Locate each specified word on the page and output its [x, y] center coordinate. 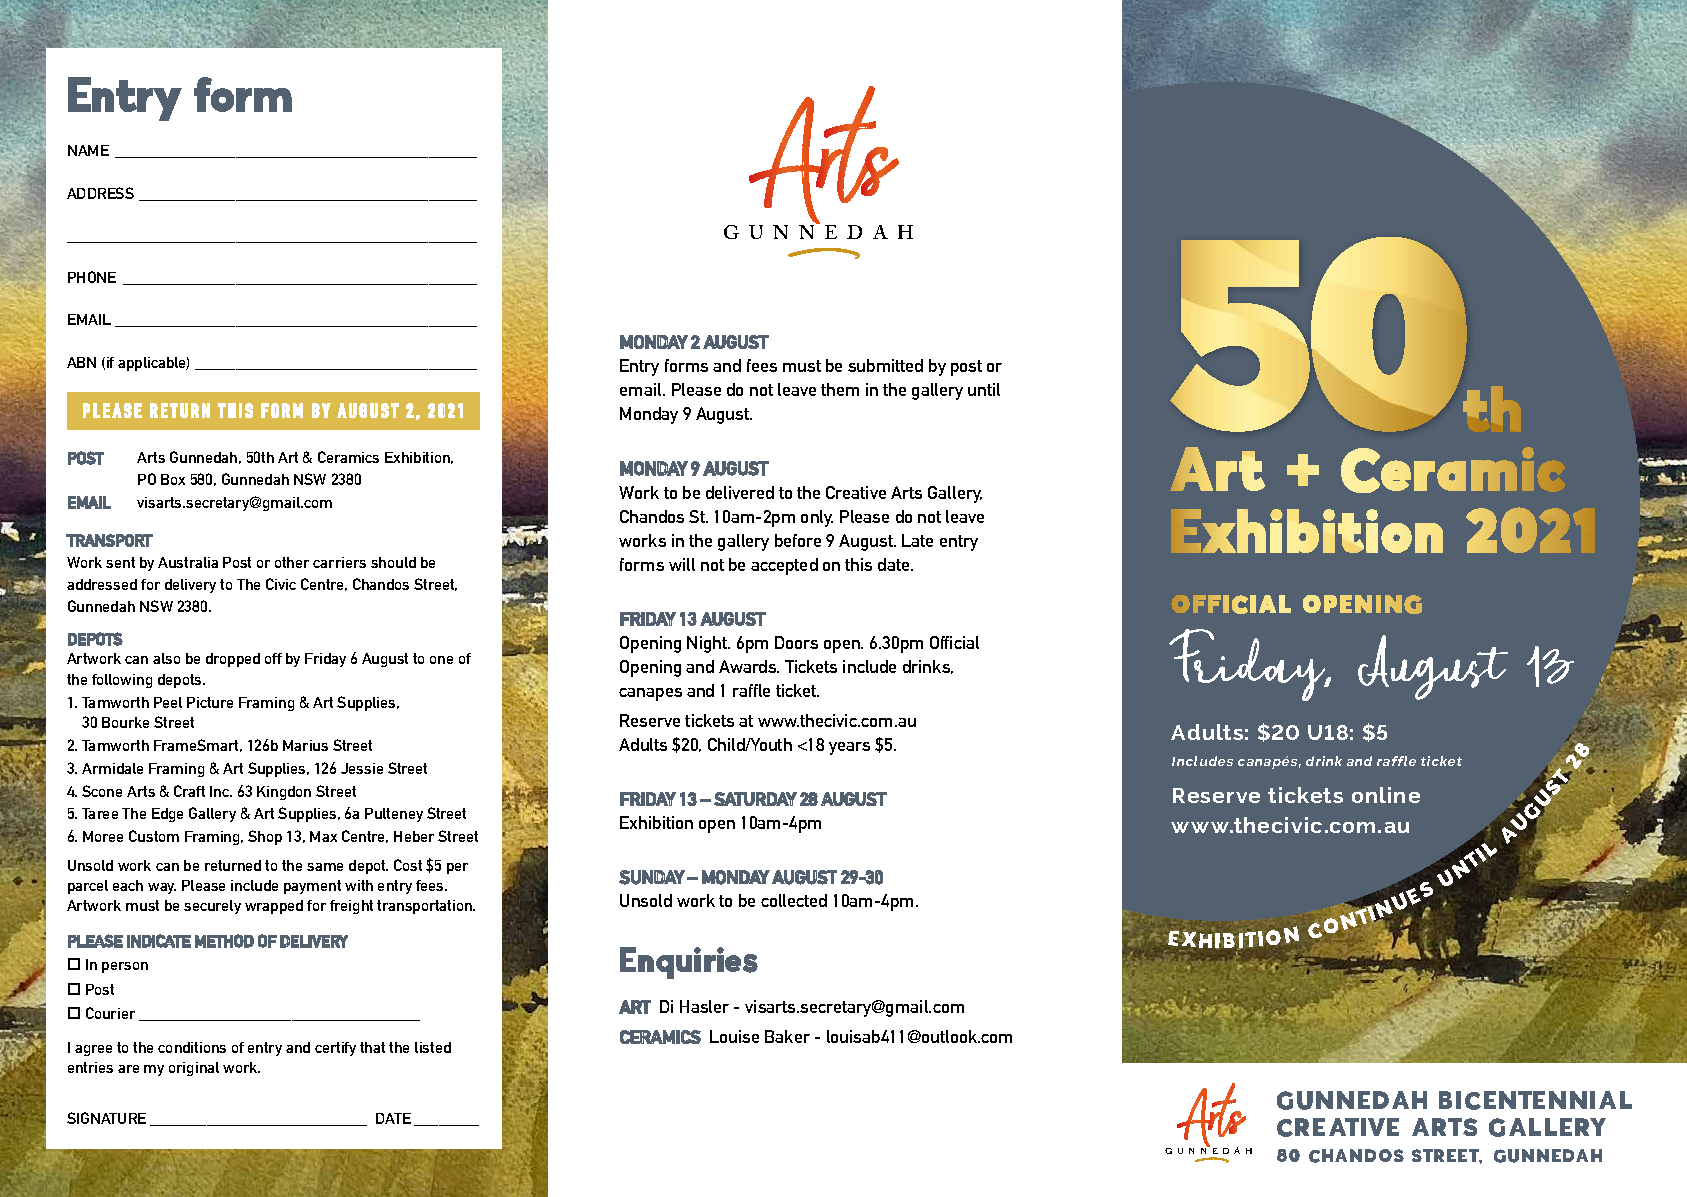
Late [917, 540]
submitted [885, 365]
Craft [189, 791]
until [984, 389]
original [194, 1069]
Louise [734, 1036]
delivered [740, 492]
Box [173, 479]
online [1386, 795]
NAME [88, 150]
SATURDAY [755, 799]
